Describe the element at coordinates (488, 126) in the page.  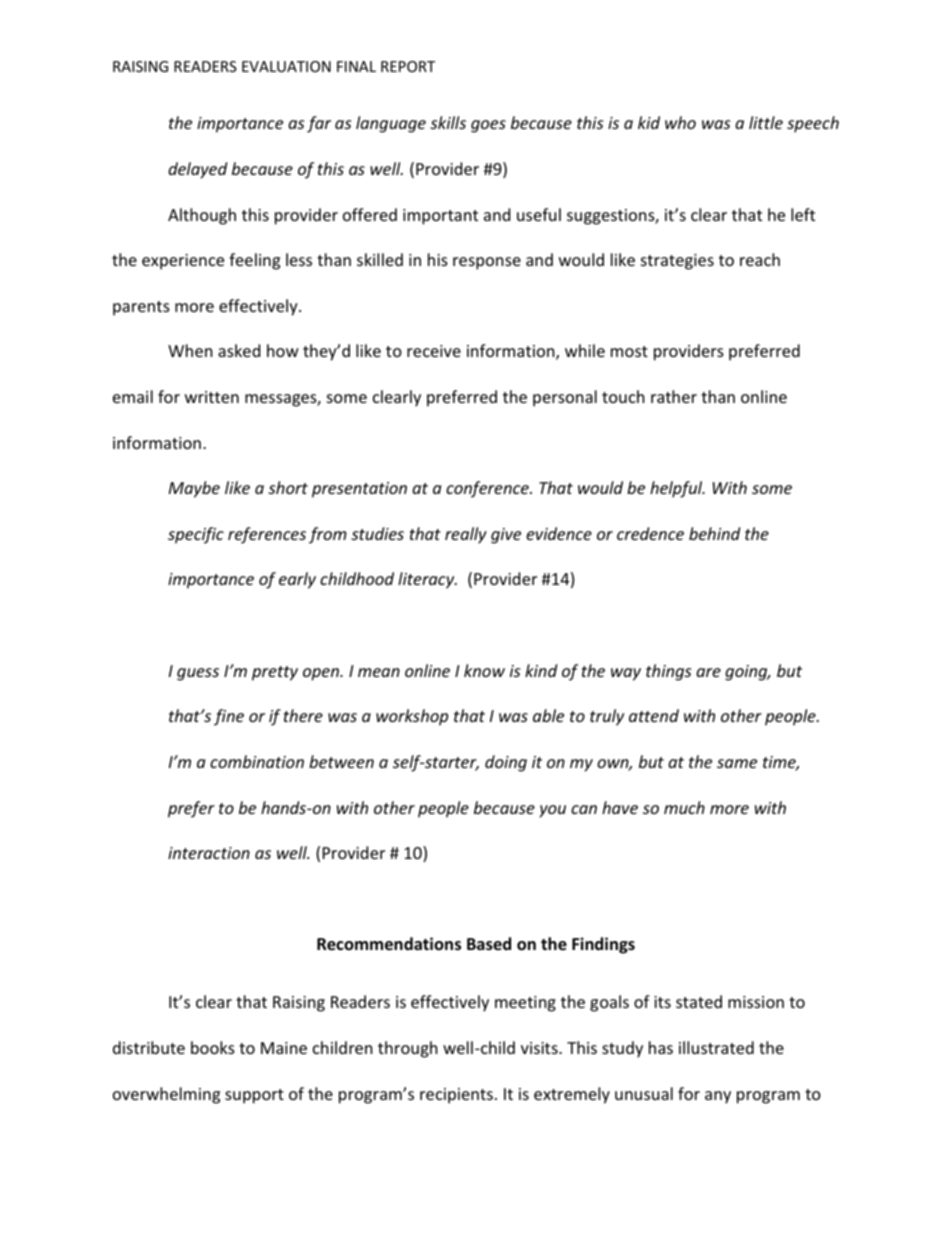
I see `goes` at that location.
